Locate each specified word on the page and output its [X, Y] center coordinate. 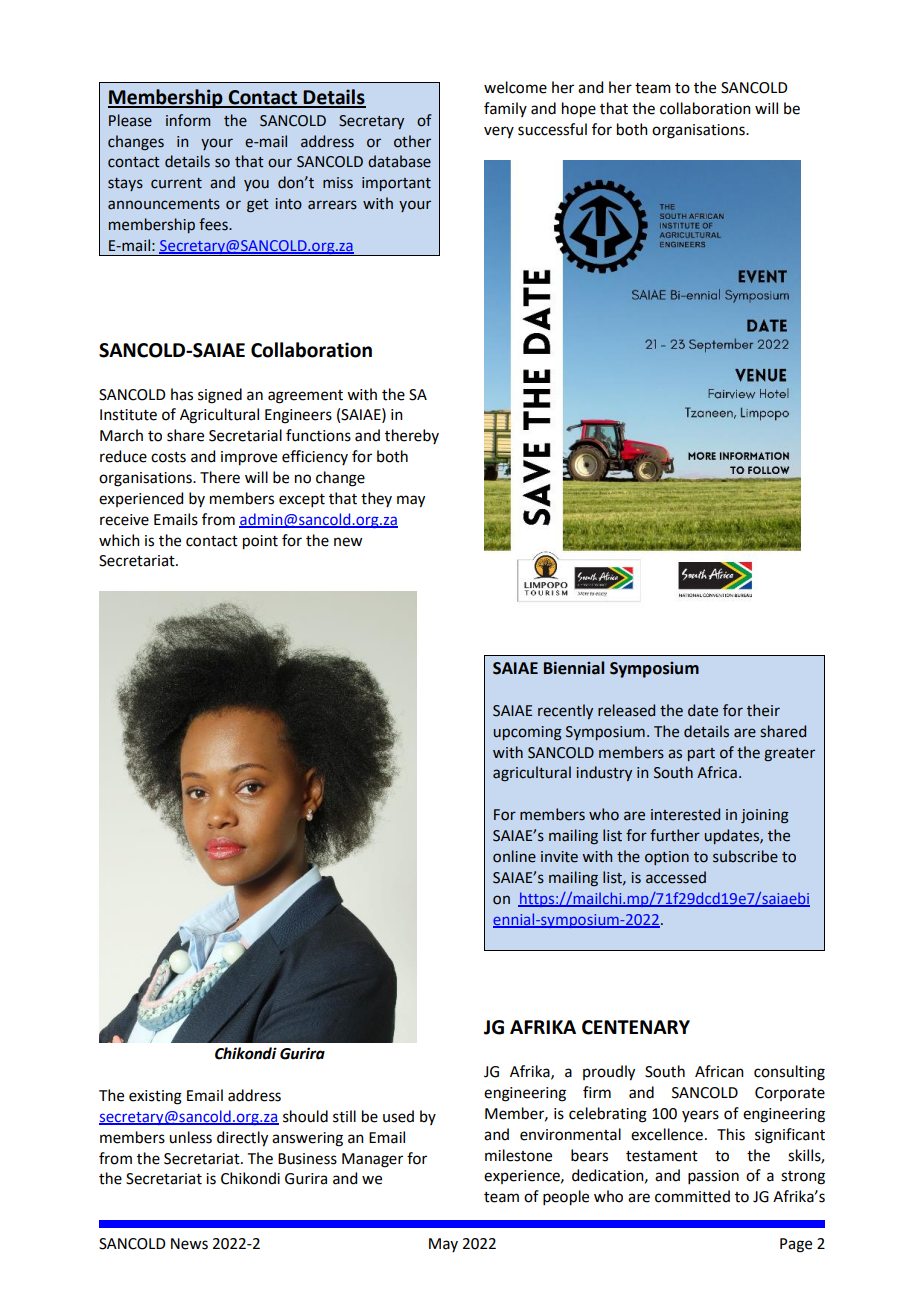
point [260, 542]
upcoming [527, 733]
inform [188, 120]
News [189, 1244]
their [763, 710]
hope [579, 110]
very [499, 132]
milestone [518, 1155]
